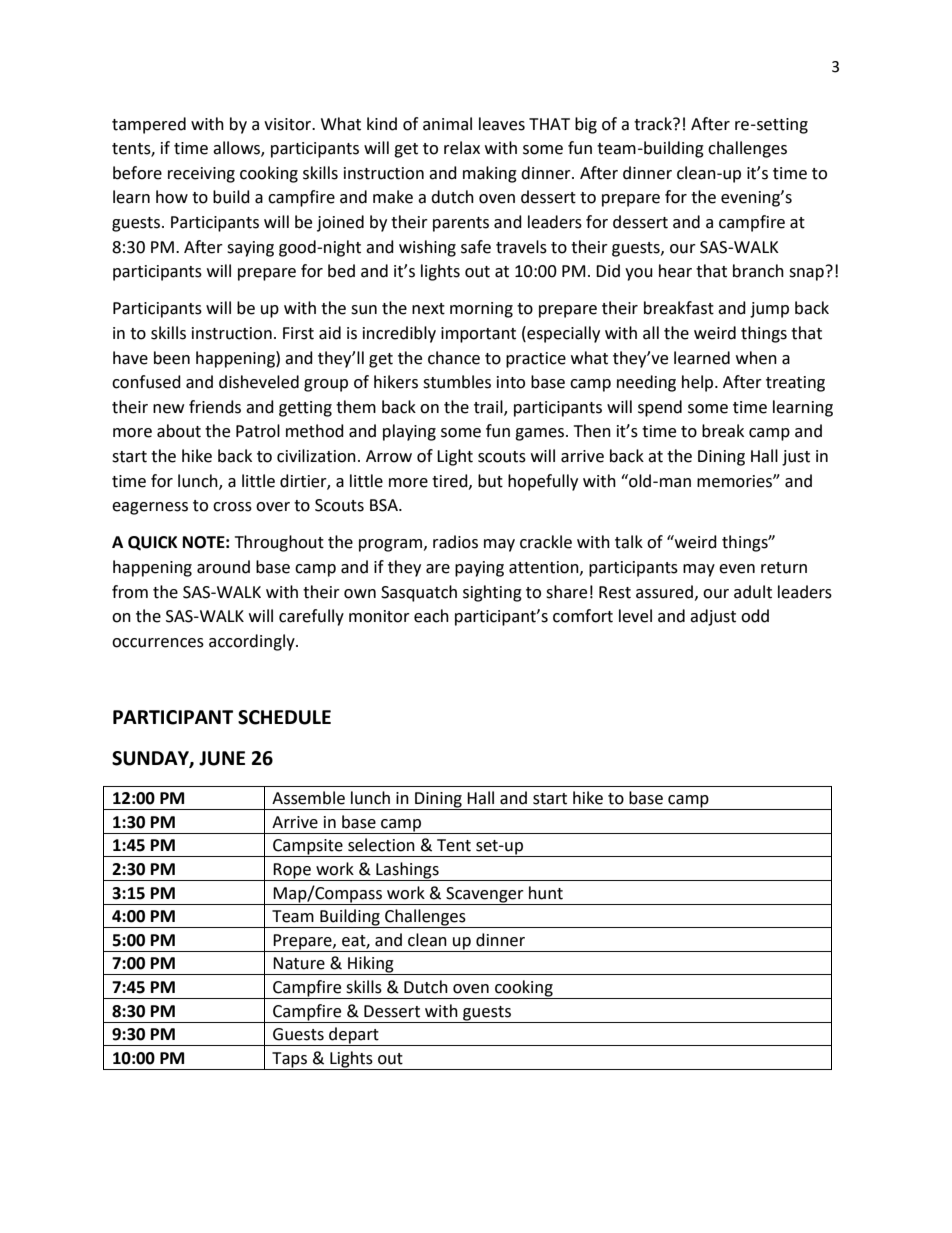 Image resolution: width=952 pixels, height=1233 pixels. I want to click on track, so click(654, 124).
